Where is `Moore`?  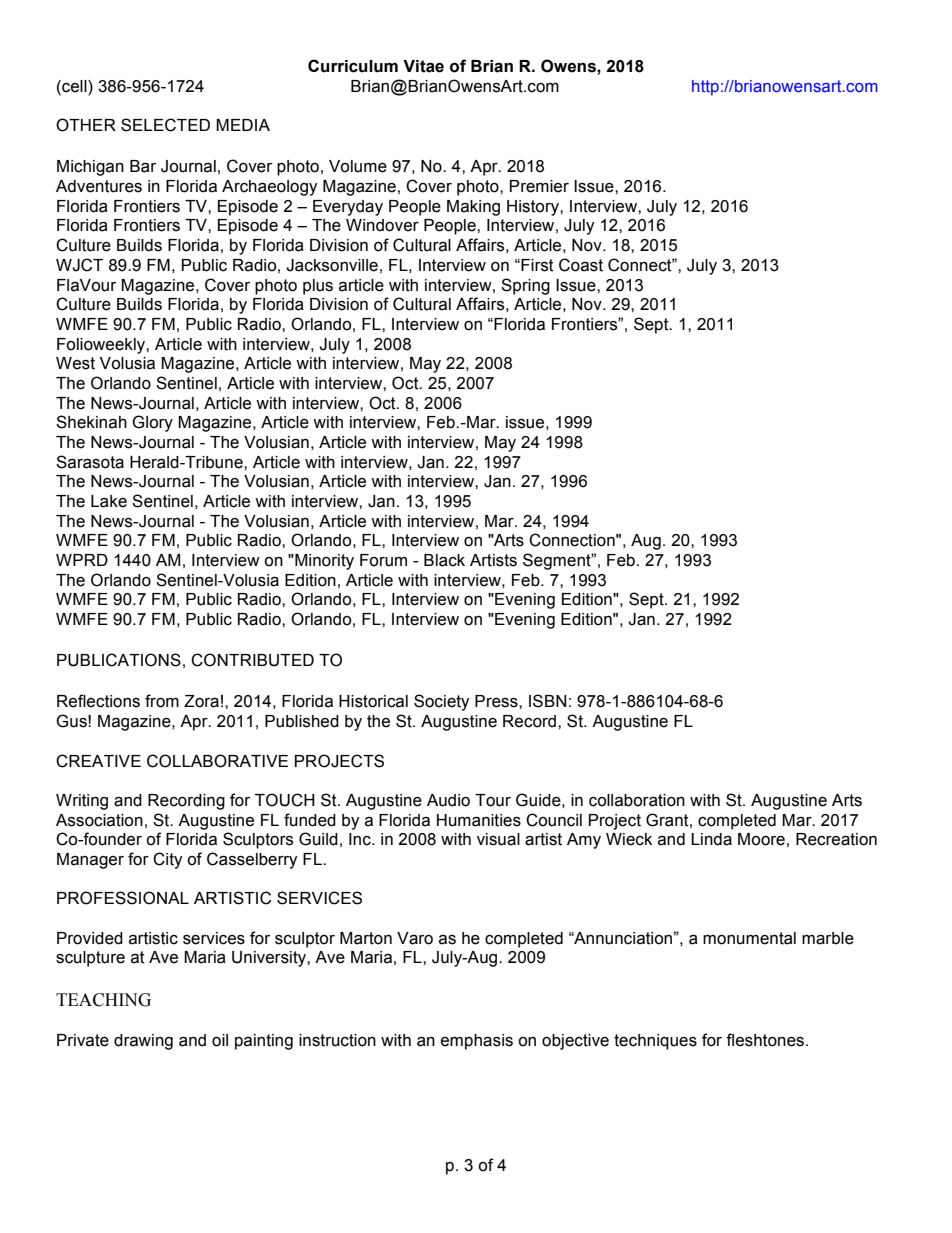 Moore is located at coordinates (761, 839).
